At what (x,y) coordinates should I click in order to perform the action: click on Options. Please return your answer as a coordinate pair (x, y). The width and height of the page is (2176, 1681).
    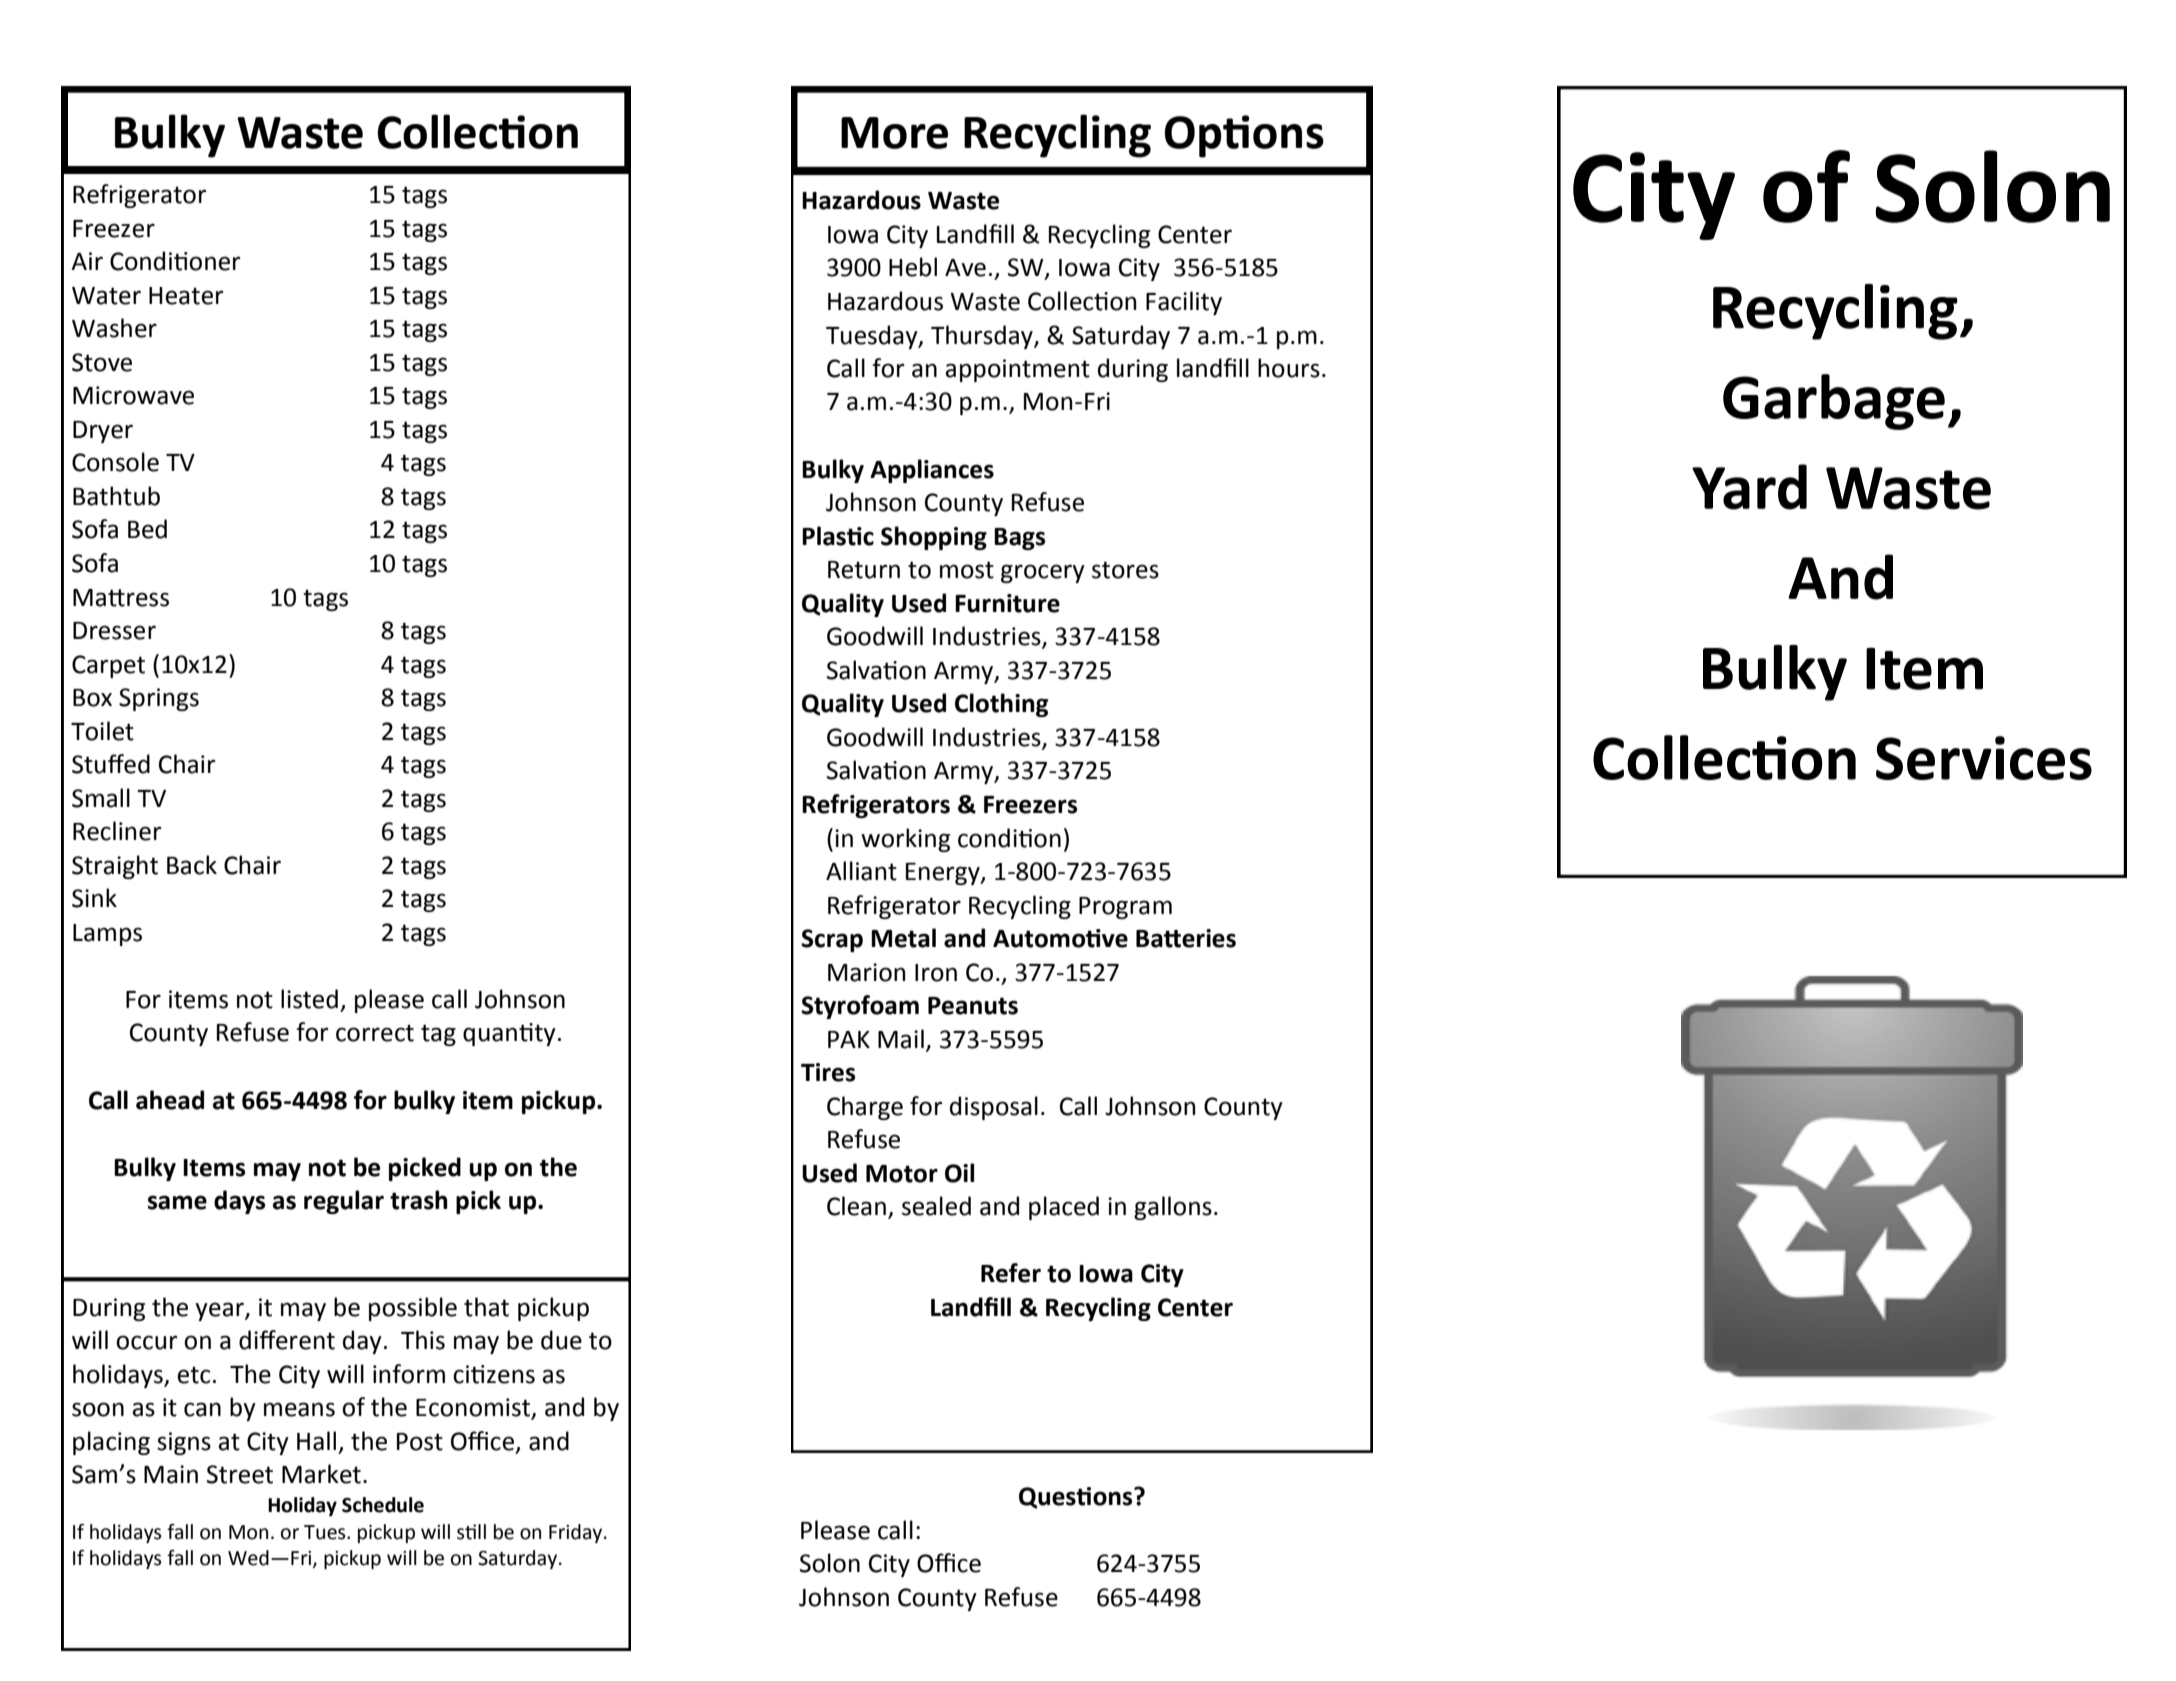
    Looking at the image, I should click on (1244, 136).
